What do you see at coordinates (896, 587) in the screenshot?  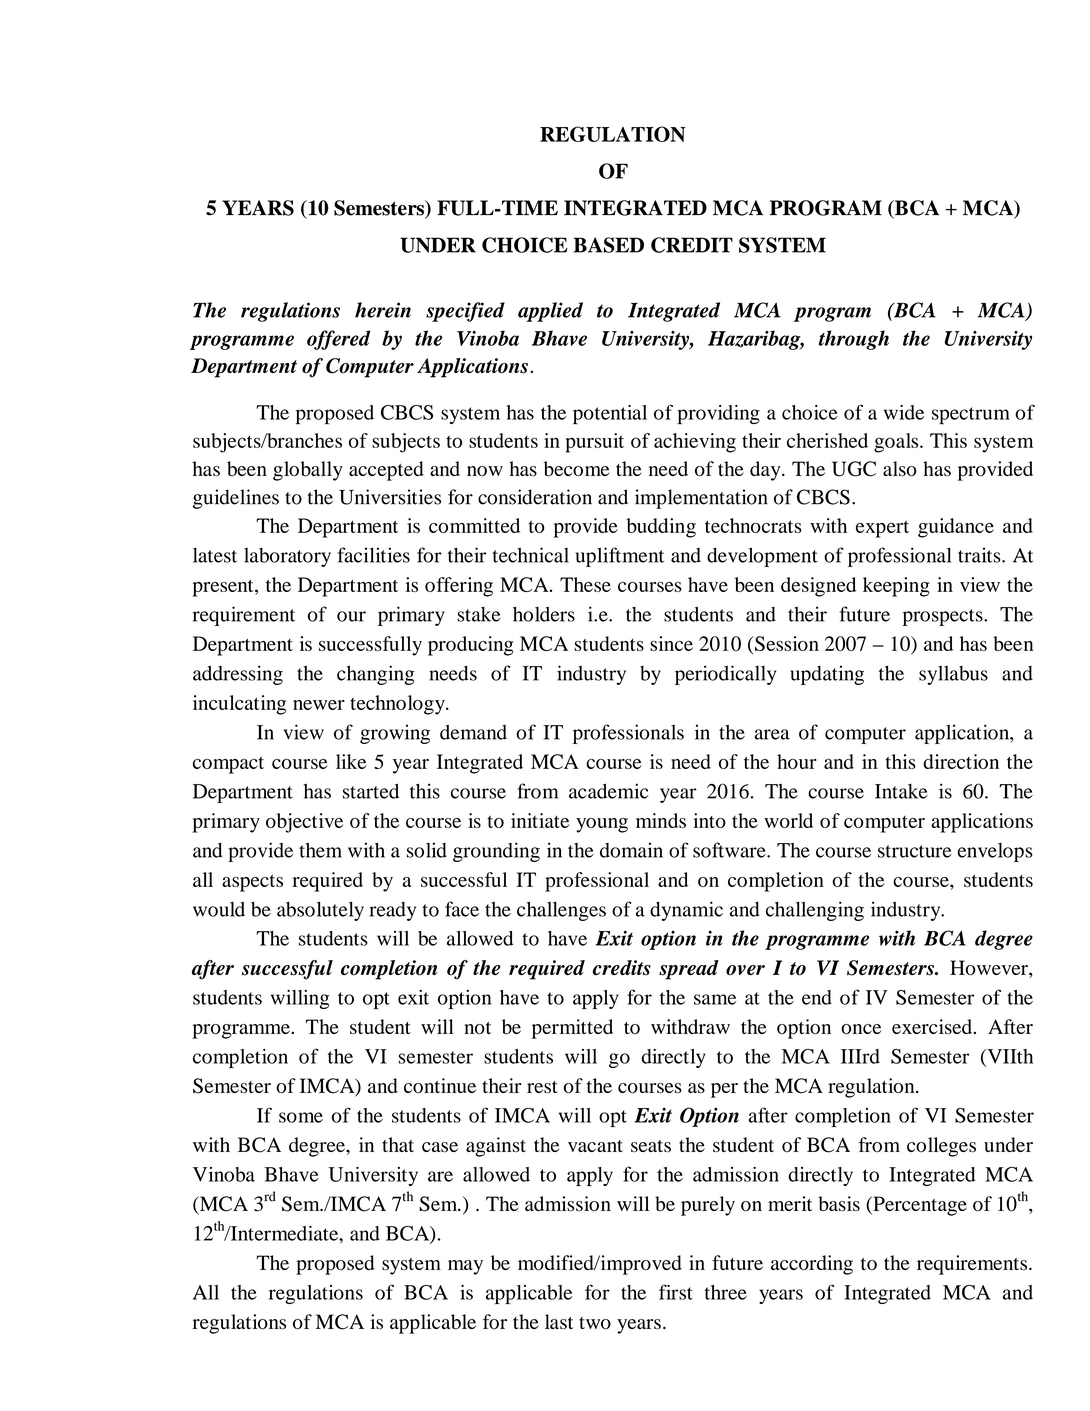 I see `keeping` at bounding box center [896, 587].
